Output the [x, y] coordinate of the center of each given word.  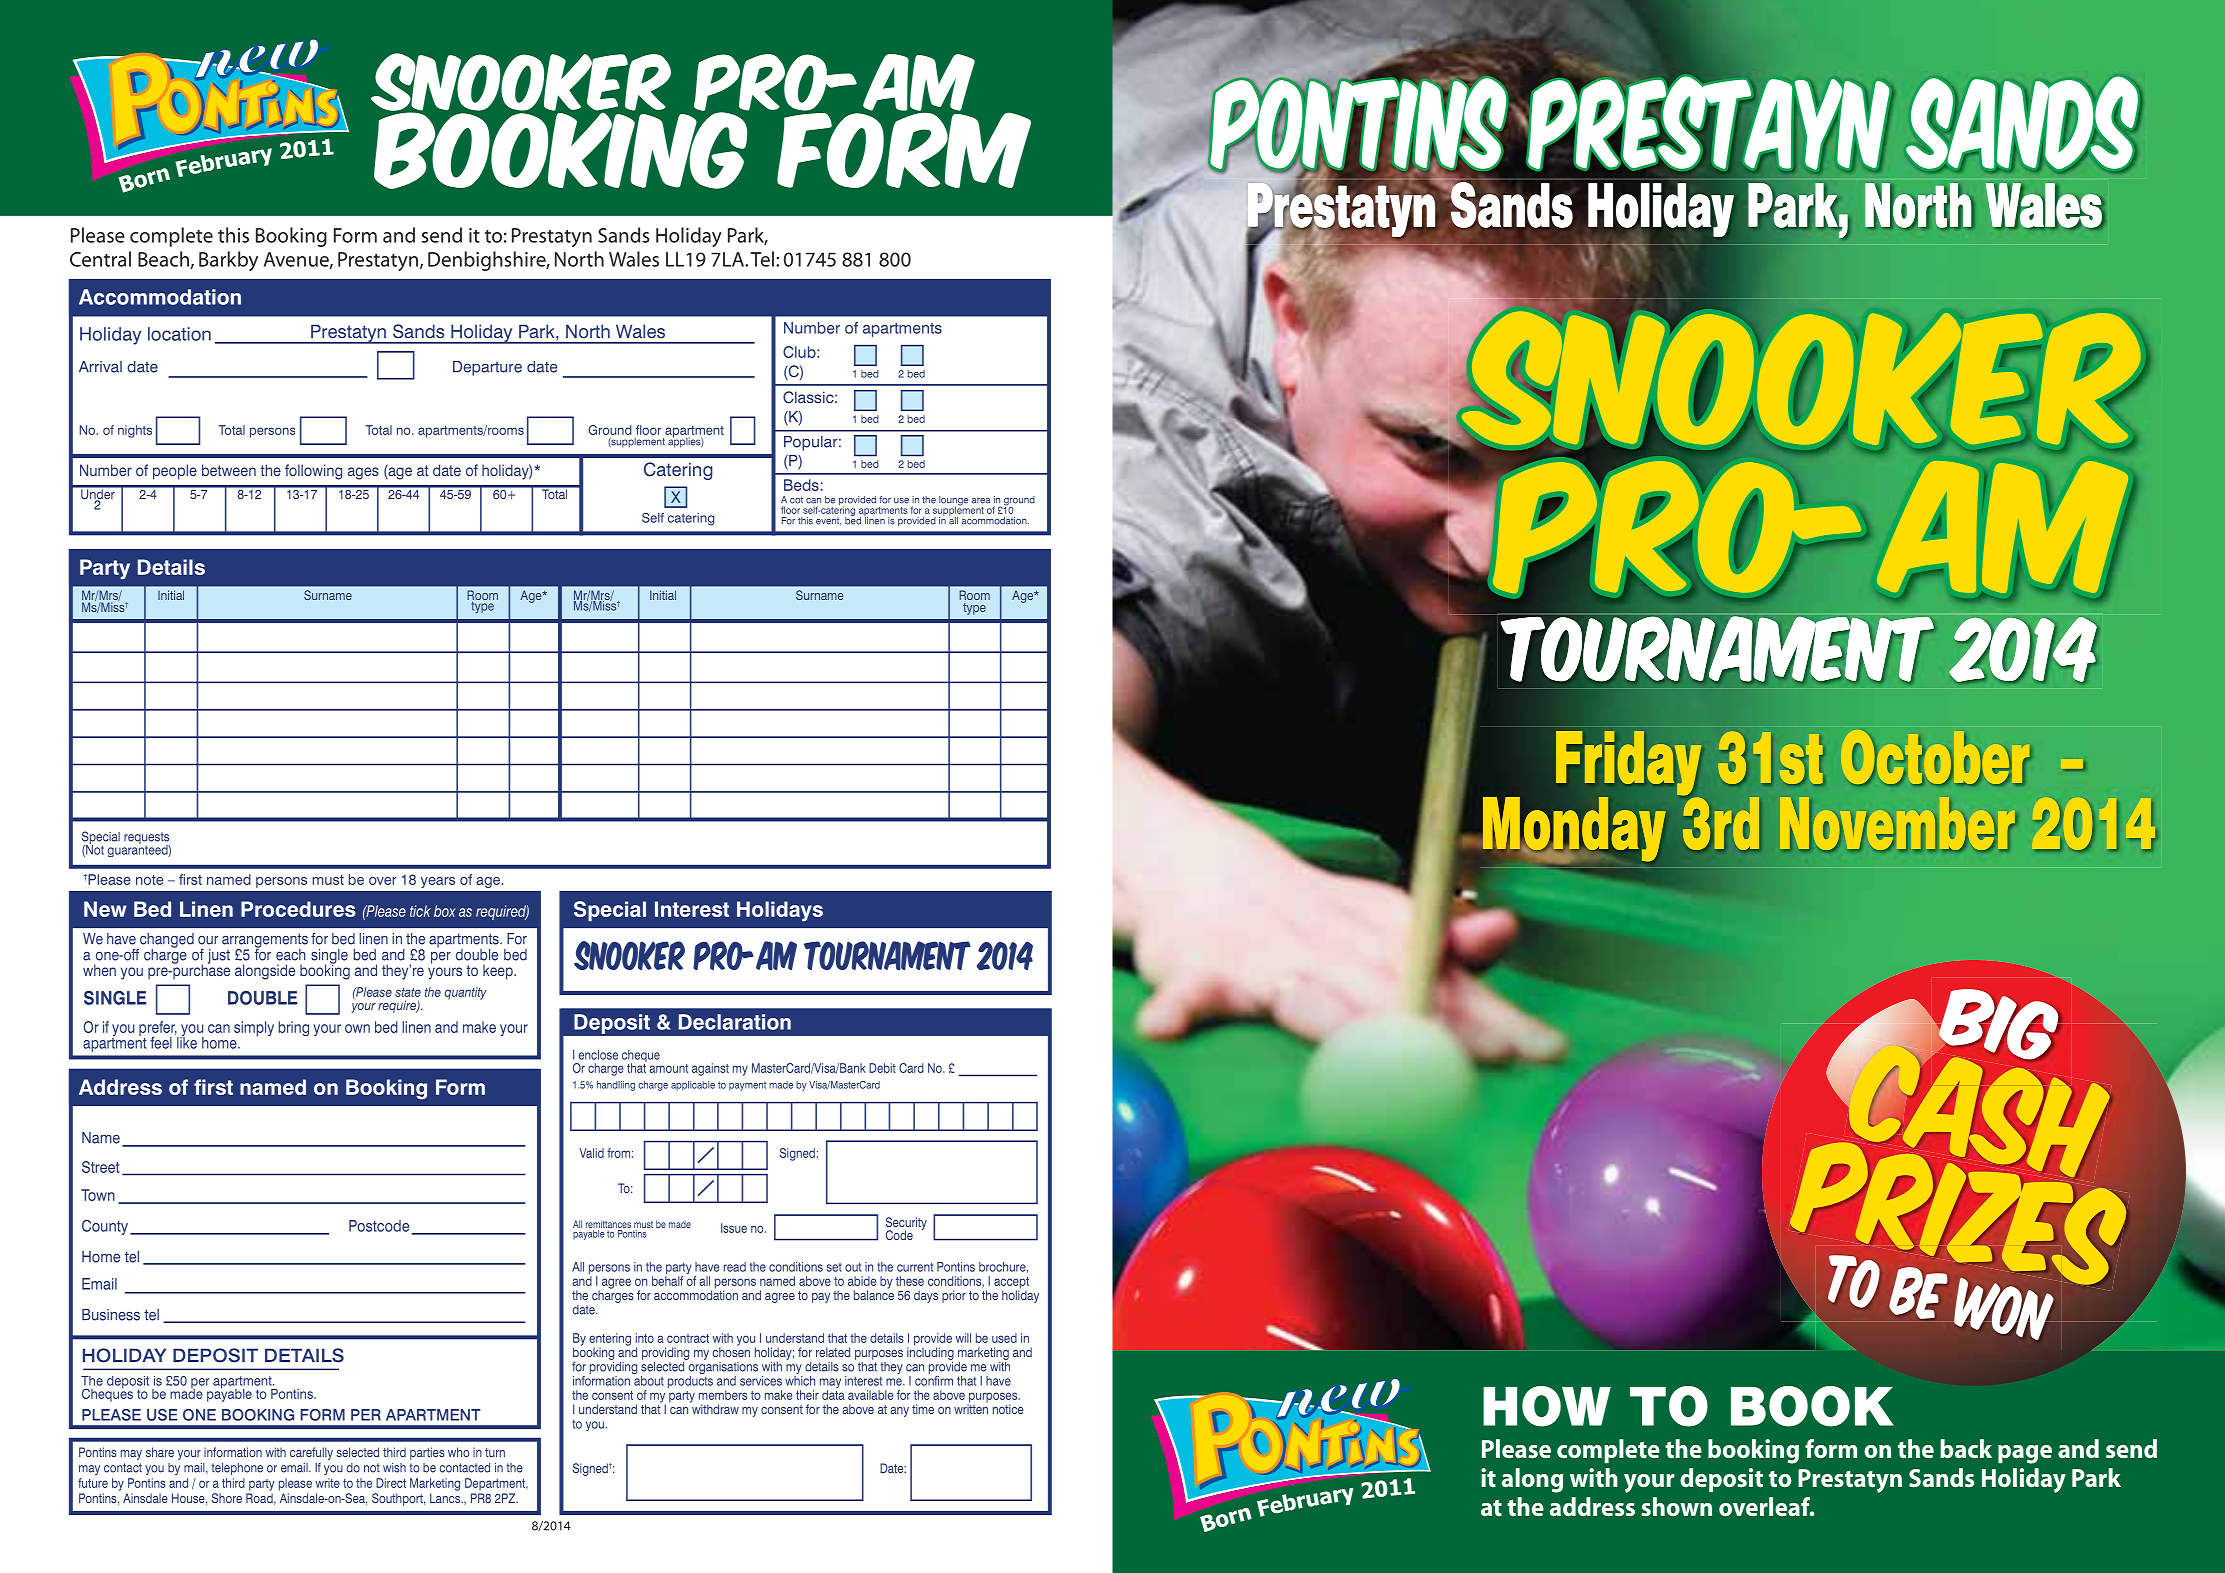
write [328, 1483]
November [1898, 824]
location [179, 334]
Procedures [298, 909]
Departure [487, 368]
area [980, 501]
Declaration [735, 1022]
